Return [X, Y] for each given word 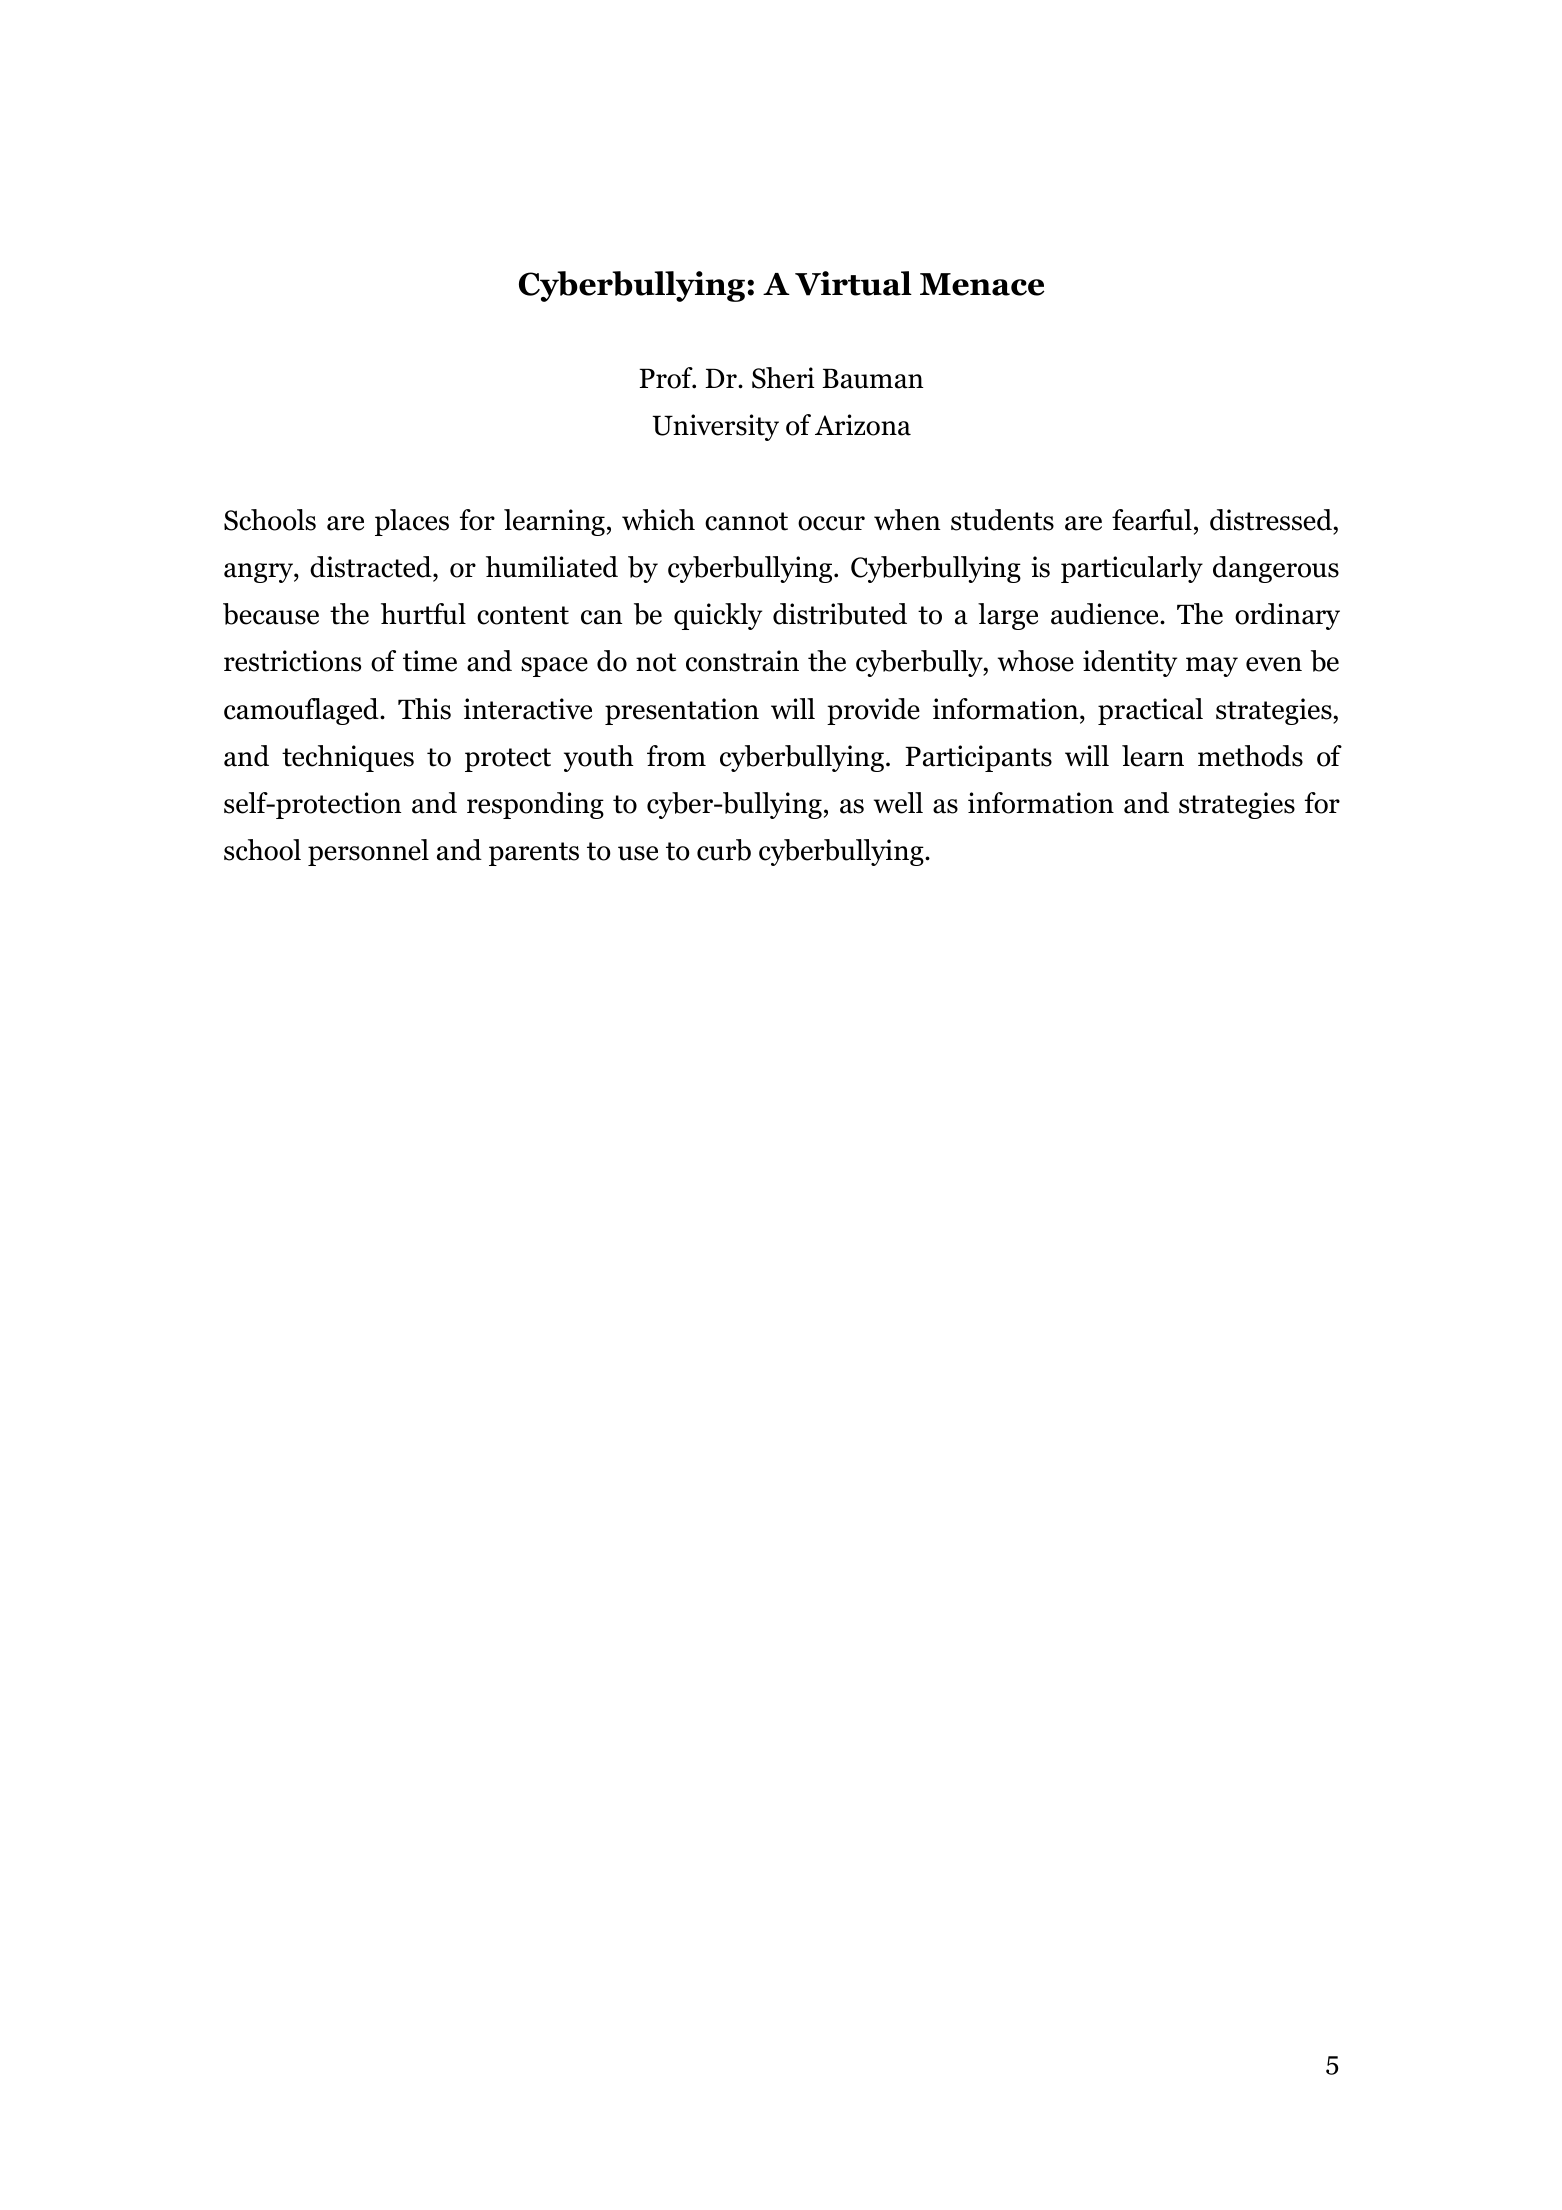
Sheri [783, 378]
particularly [1132, 569]
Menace [982, 284]
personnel [368, 852]
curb [724, 850]
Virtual [853, 283]
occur [831, 523]
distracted [372, 567]
